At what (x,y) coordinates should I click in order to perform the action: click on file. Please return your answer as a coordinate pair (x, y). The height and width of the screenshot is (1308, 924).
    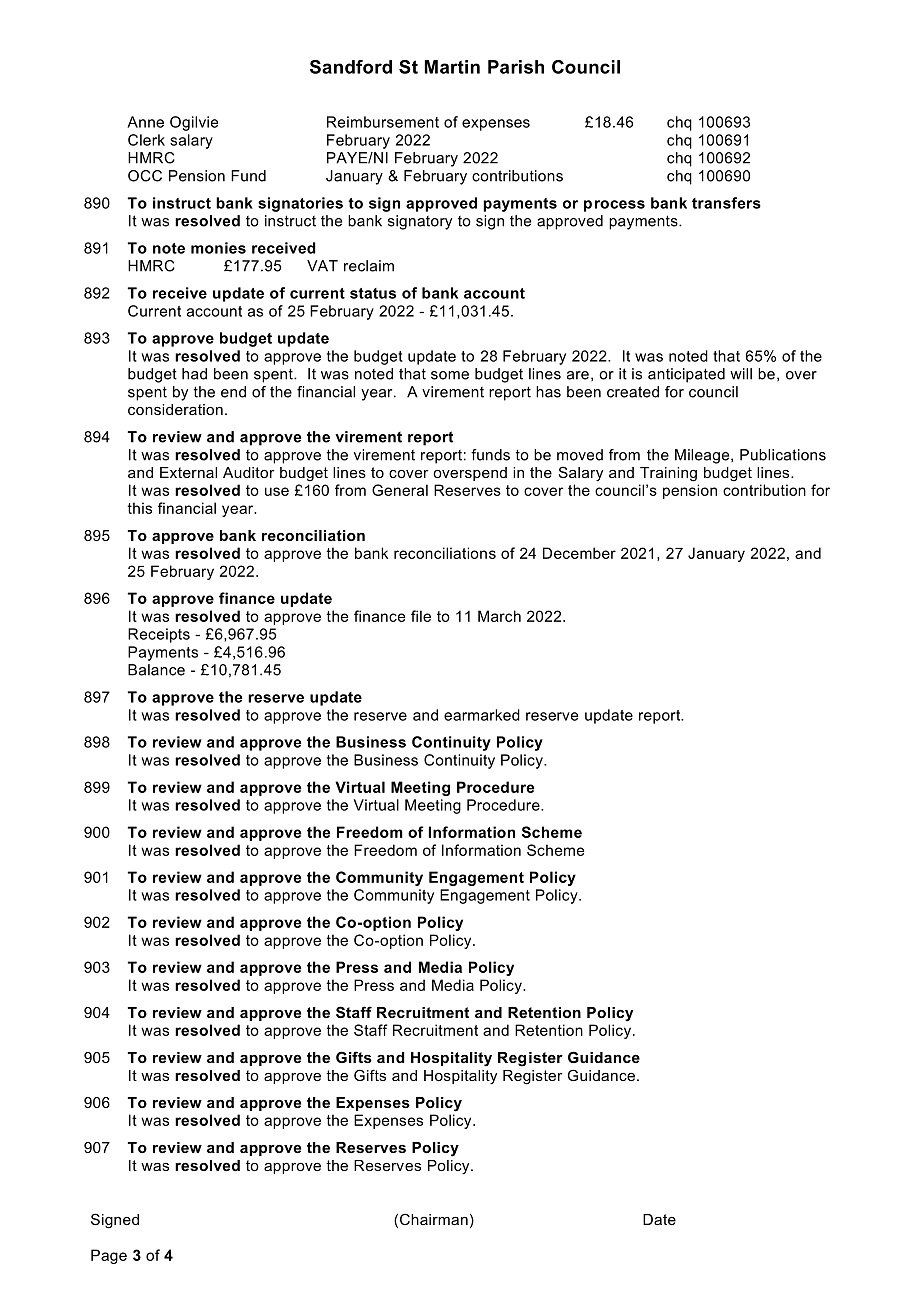
    Looking at the image, I should click on (421, 616).
